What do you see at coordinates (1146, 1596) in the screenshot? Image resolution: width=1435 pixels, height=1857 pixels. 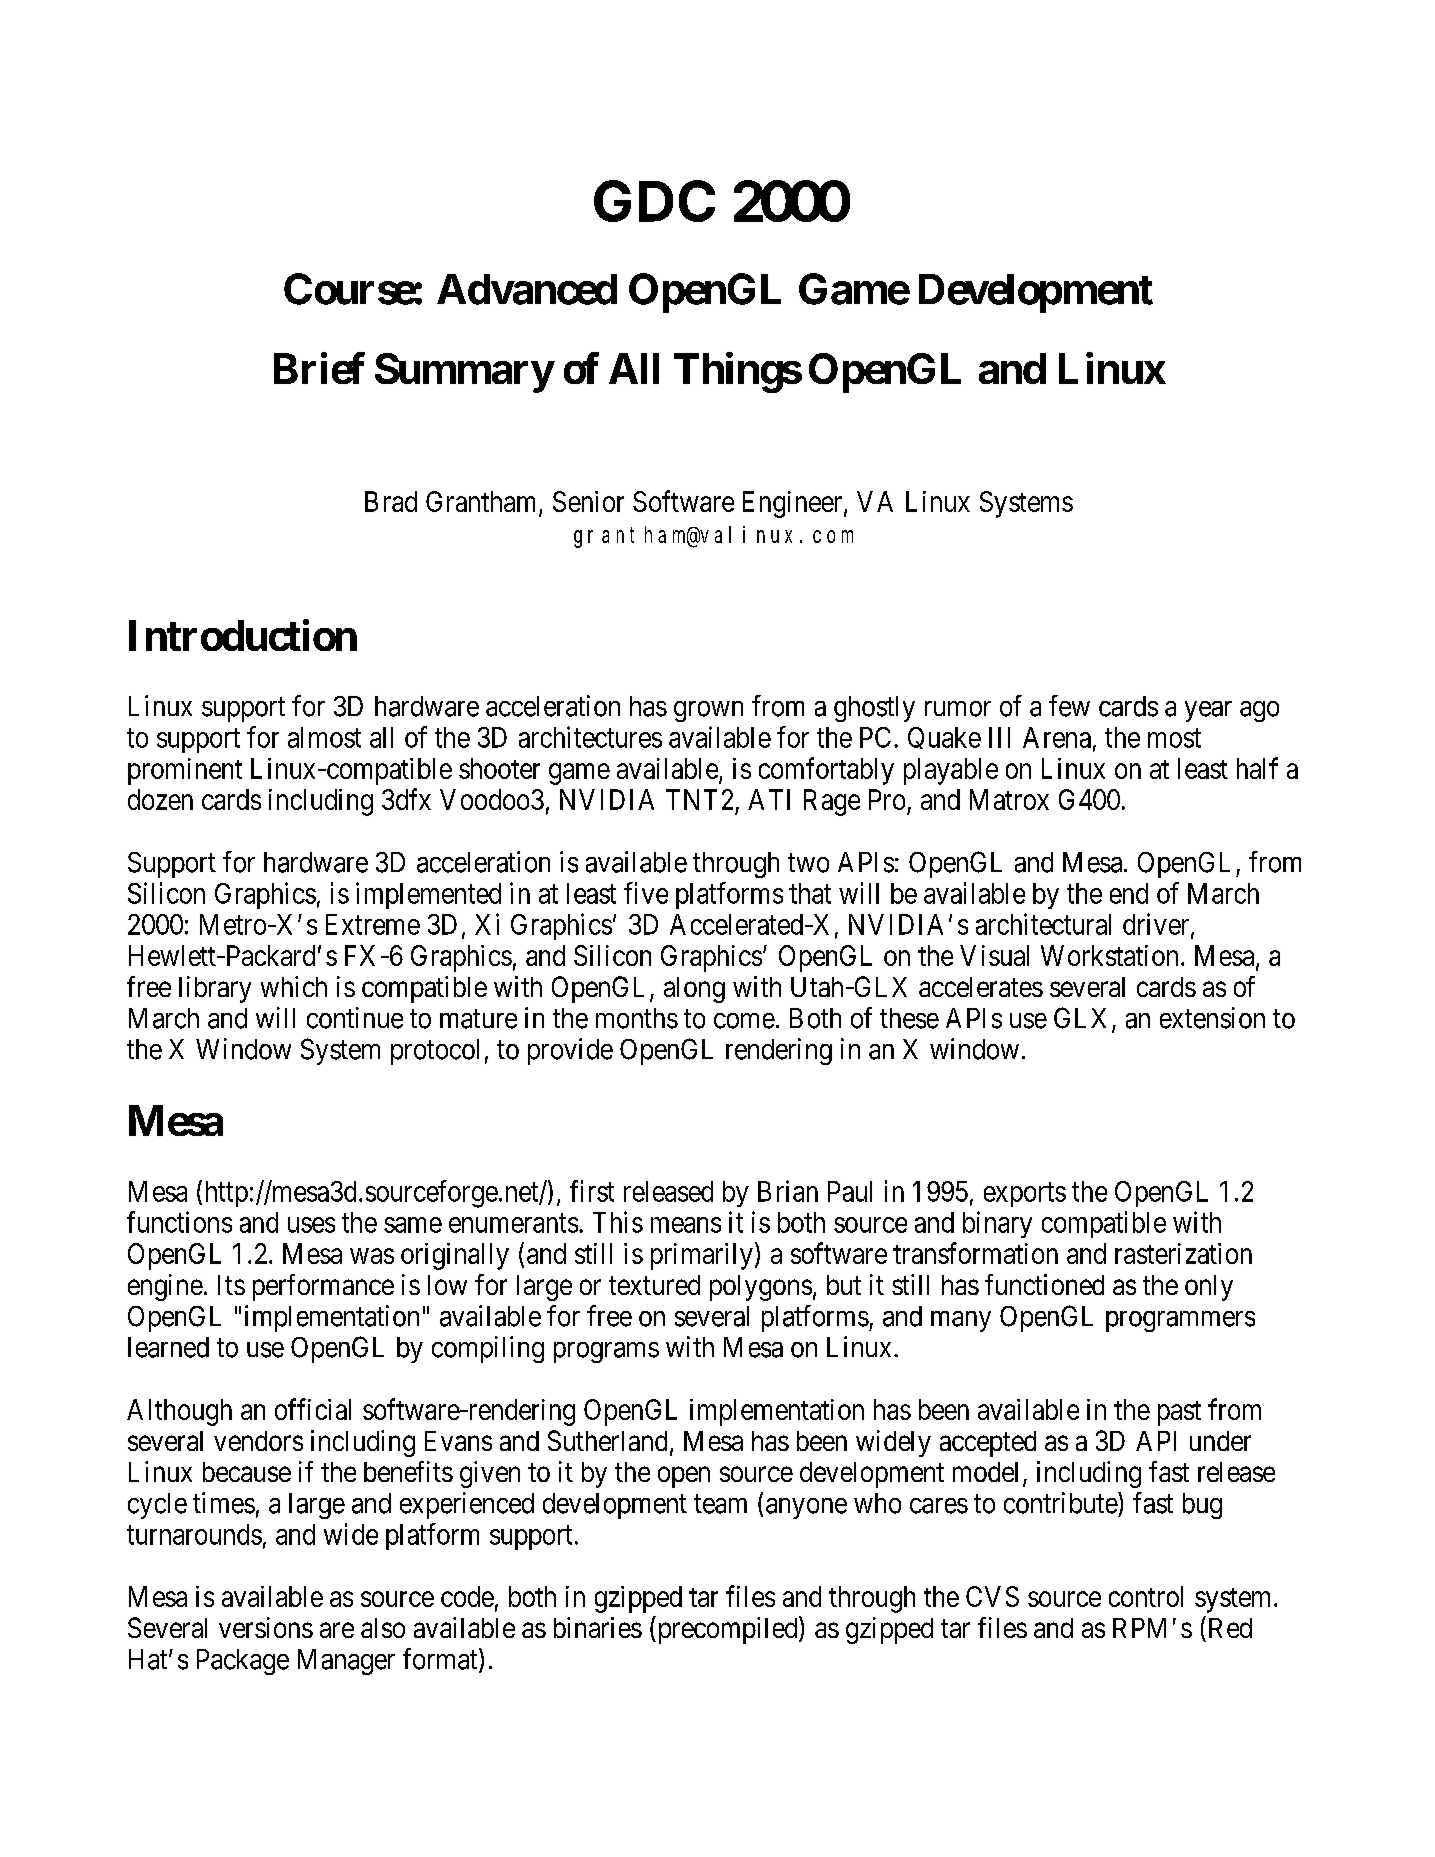 I see `control` at bounding box center [1146, 1596].
